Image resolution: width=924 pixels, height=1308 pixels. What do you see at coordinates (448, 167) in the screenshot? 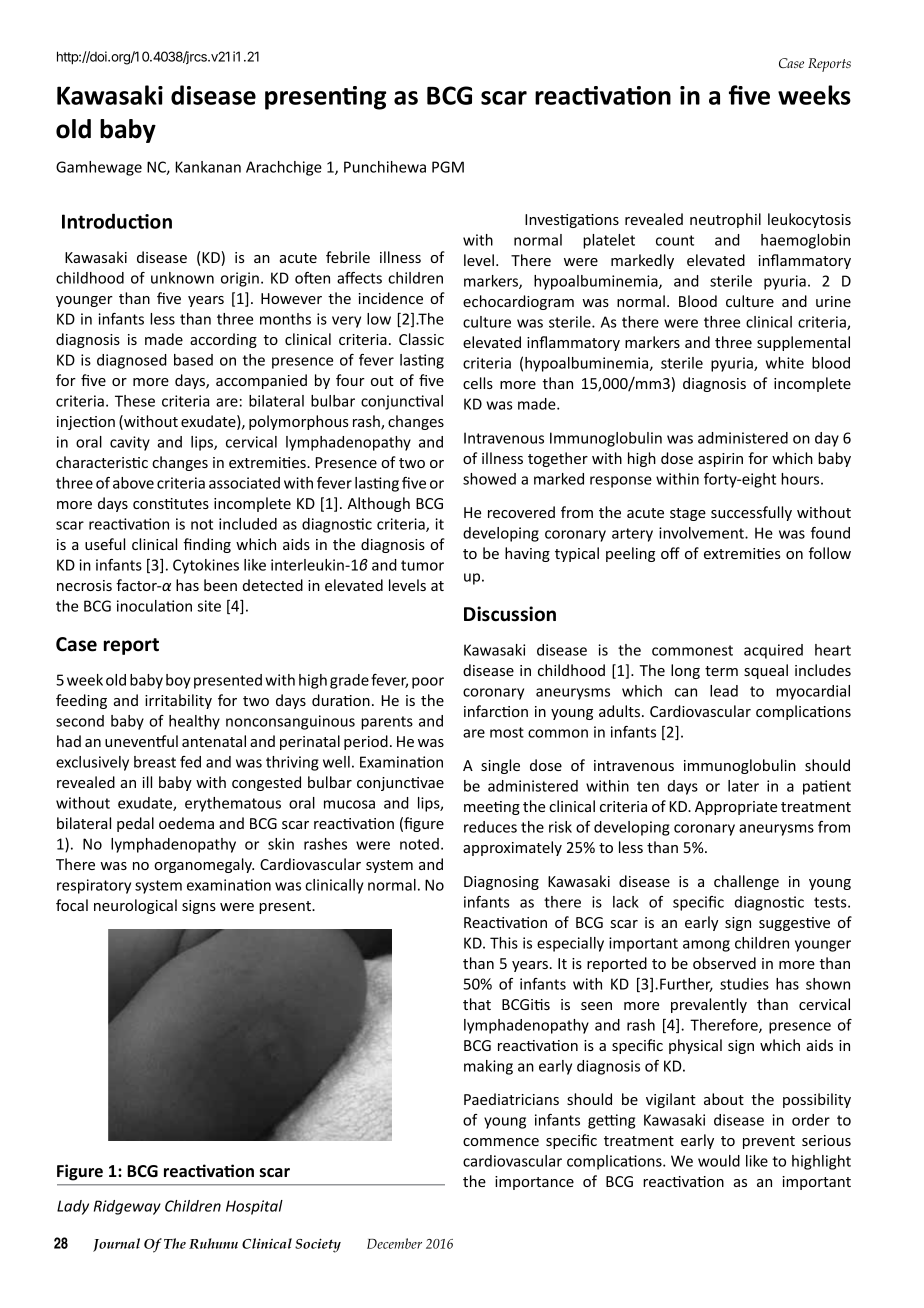
I see `PGM` at bounding box center [448, 167].
